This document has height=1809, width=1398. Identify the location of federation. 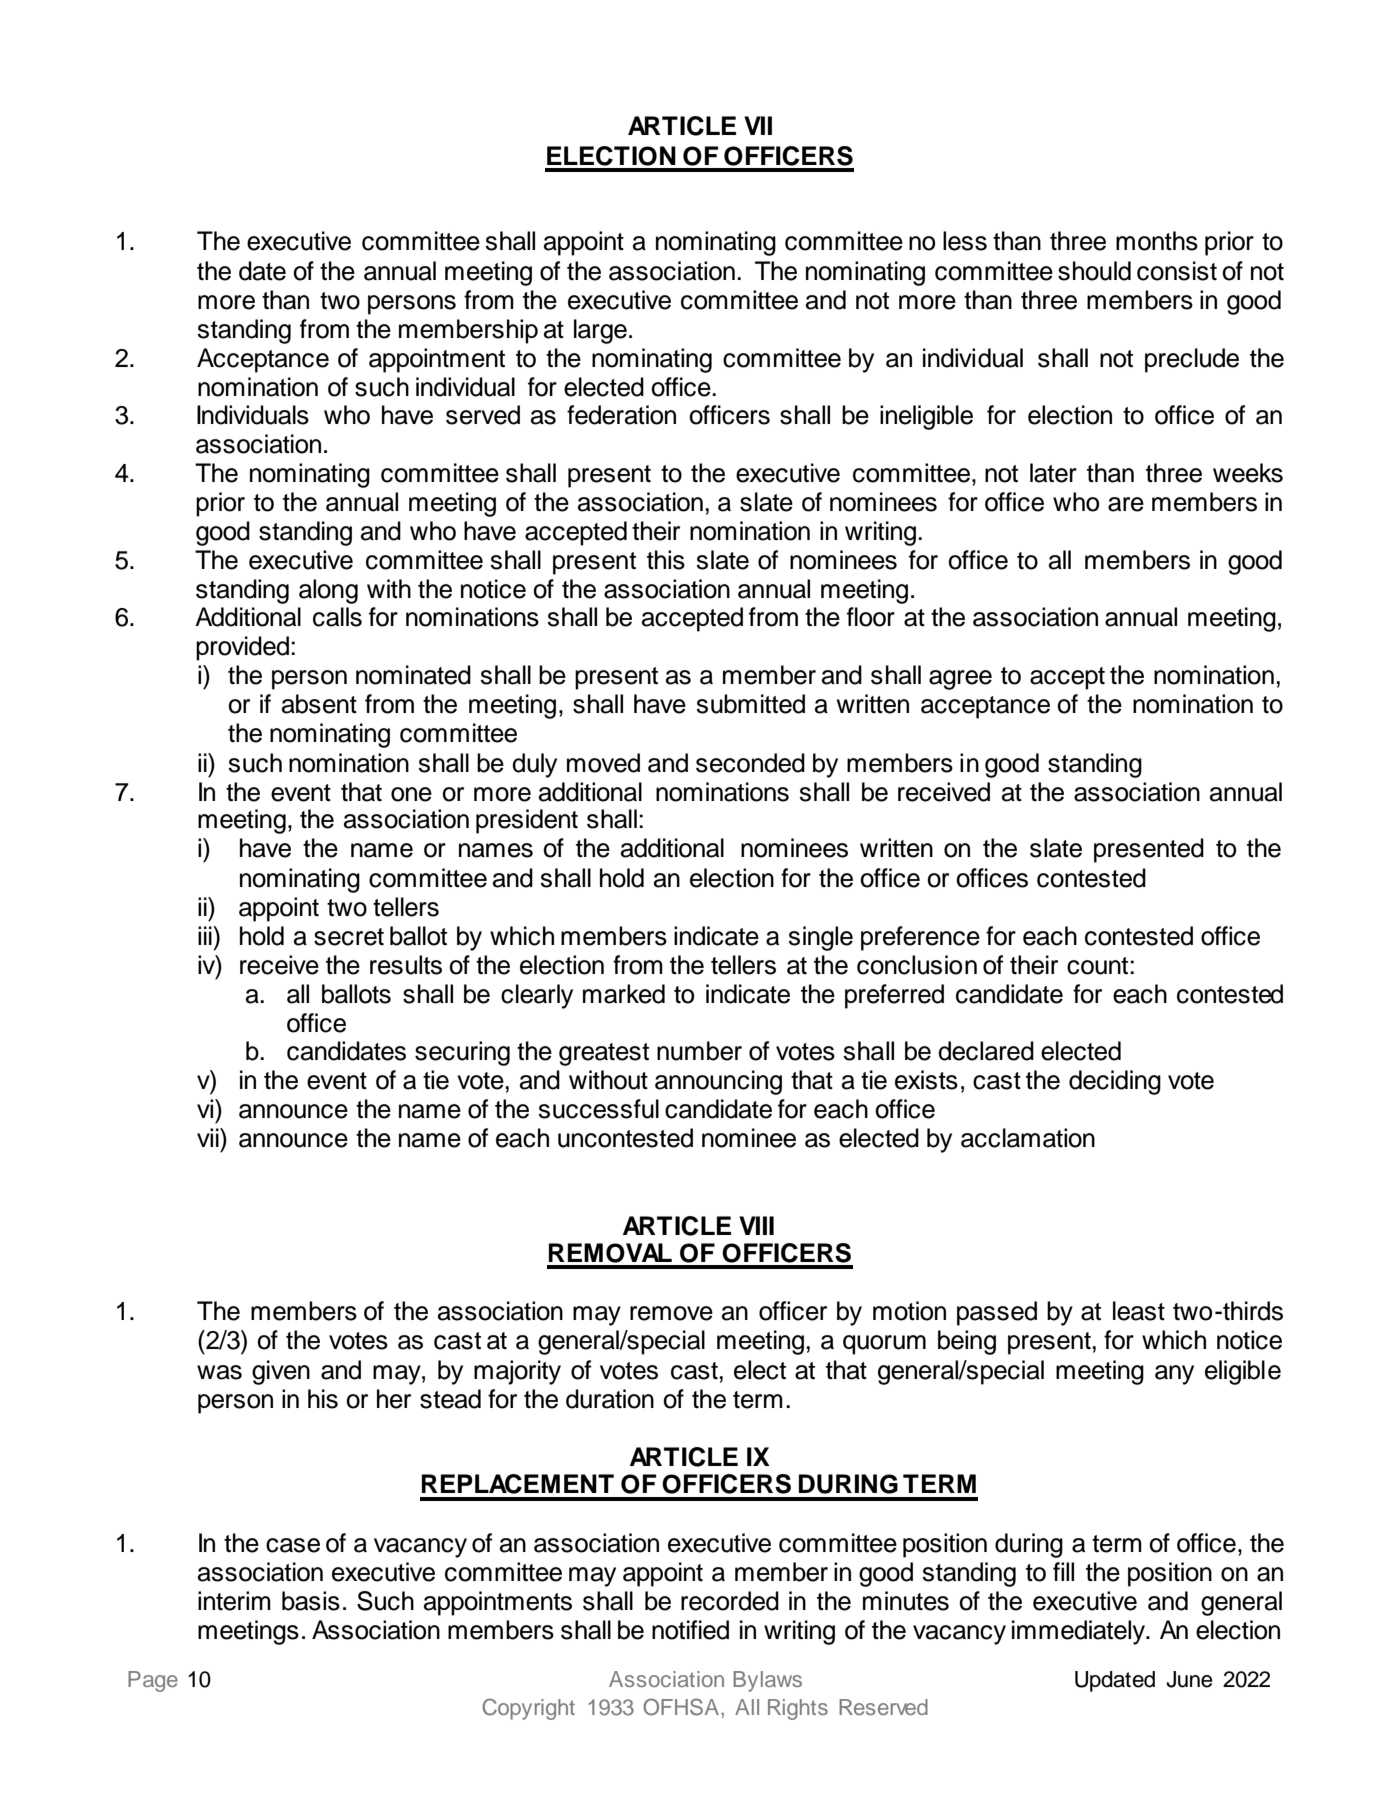
(621, 415).
